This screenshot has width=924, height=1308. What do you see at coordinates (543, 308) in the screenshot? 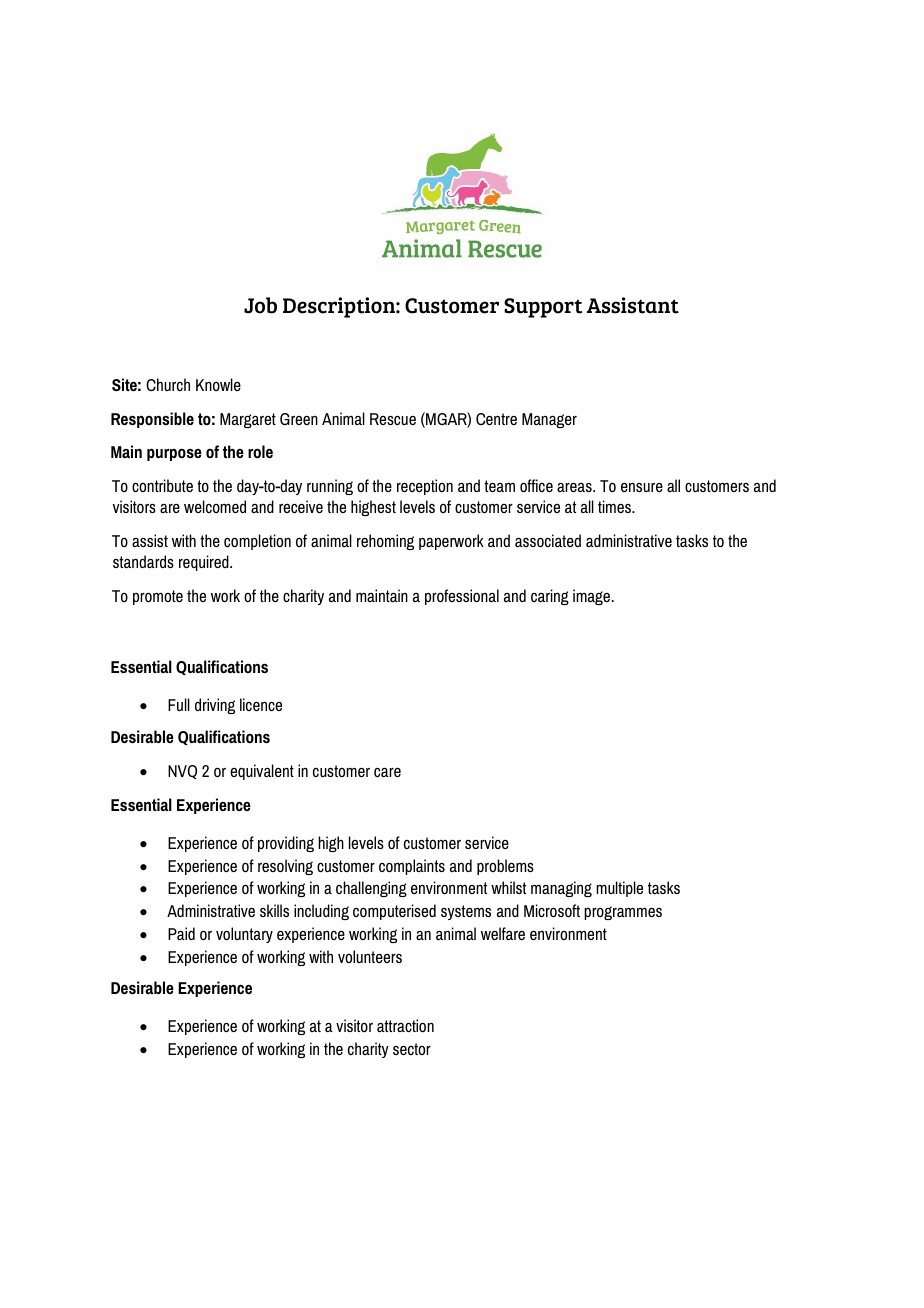
I see `Support` at bounding box center [543, 308].
